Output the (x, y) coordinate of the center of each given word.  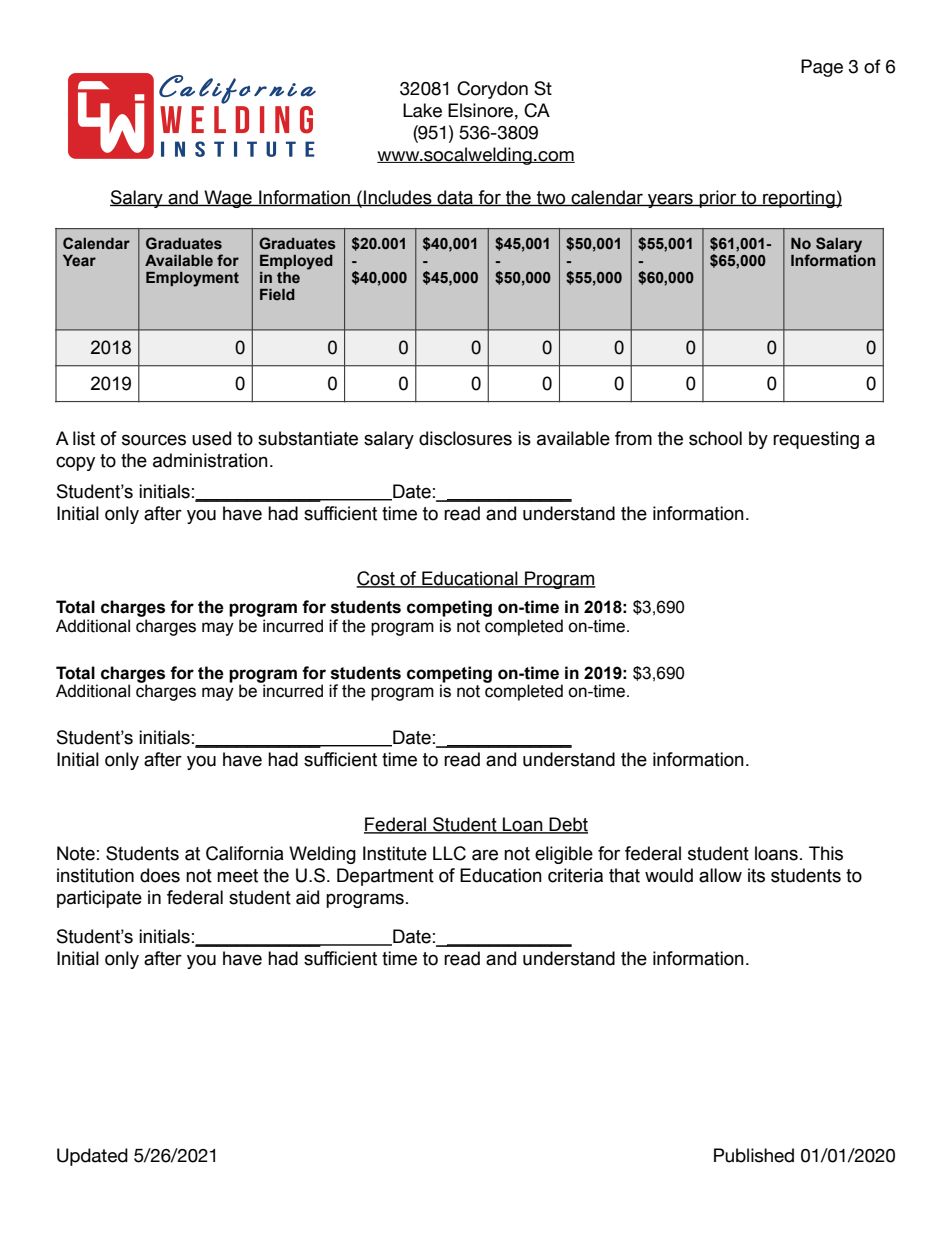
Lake (422, 110)
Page (822, 68)
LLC (449, 853)
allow (720, 875)
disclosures (465, 438)
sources (154, 440)
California (245, 853)
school (715, 438)
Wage (228, 199)
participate (99, 899)
